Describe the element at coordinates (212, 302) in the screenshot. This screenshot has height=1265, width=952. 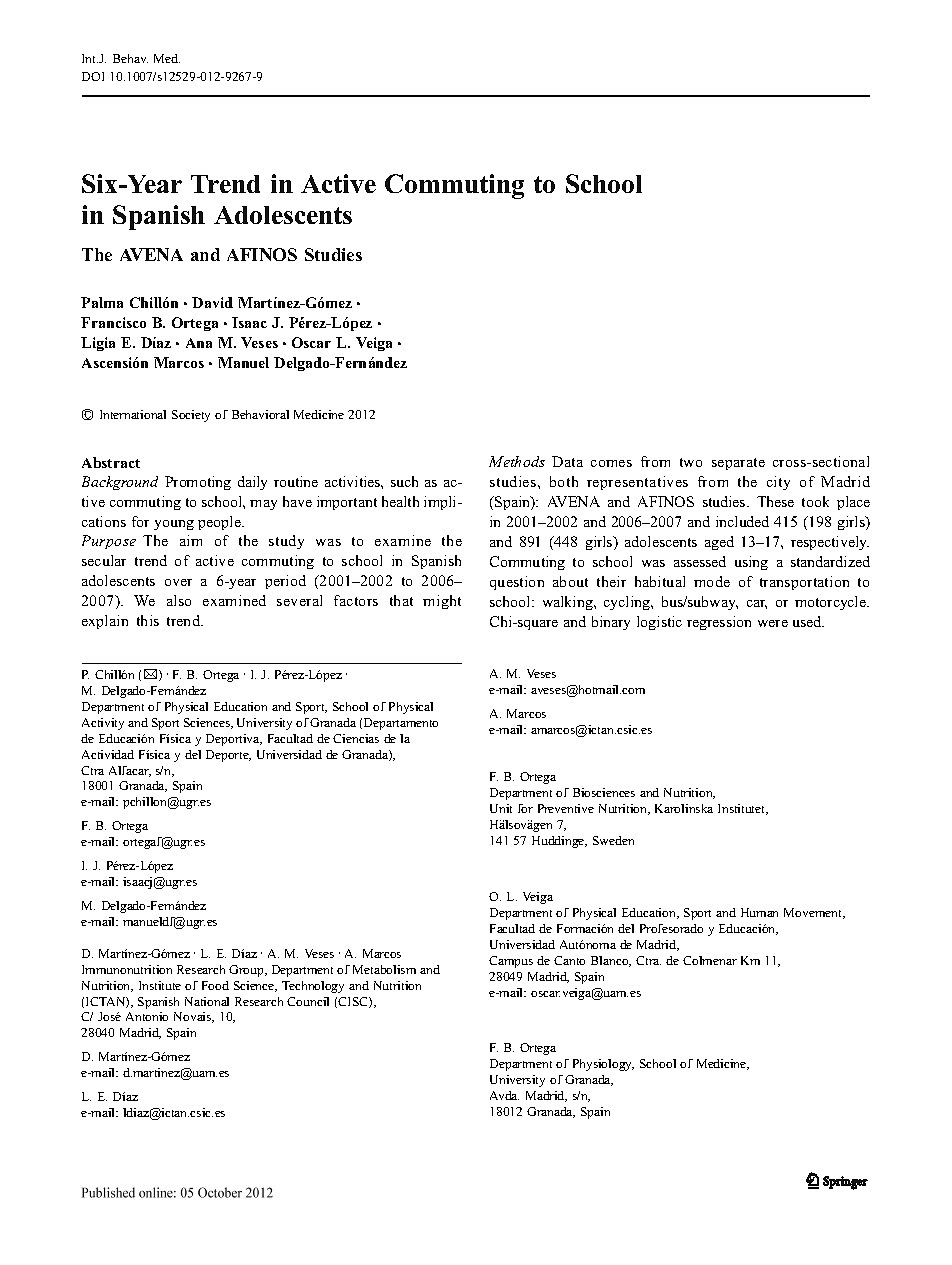
I see `David` at that location.
